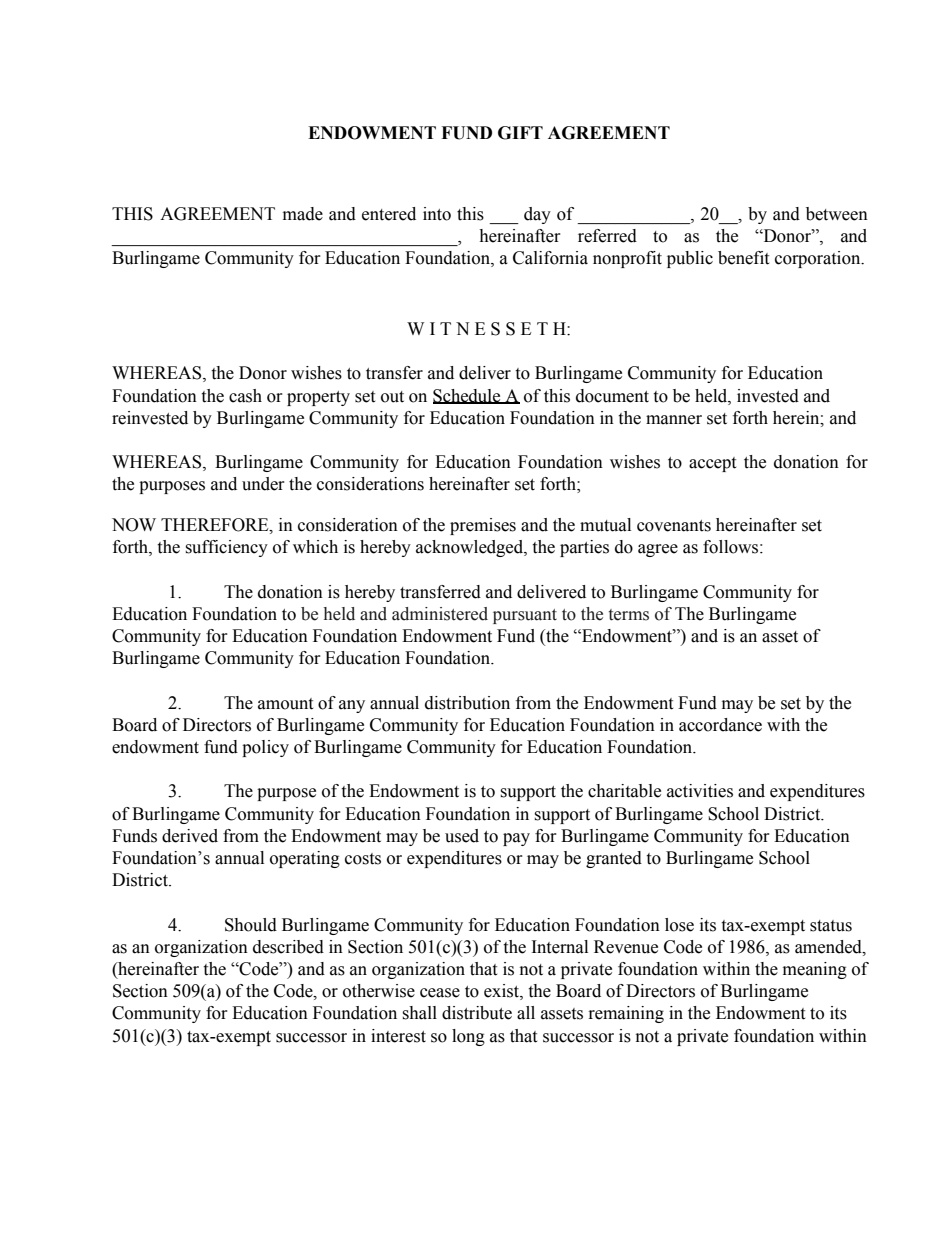 This image has height=1233, width=952. I want to click on GIFT, so click(520, 133).
